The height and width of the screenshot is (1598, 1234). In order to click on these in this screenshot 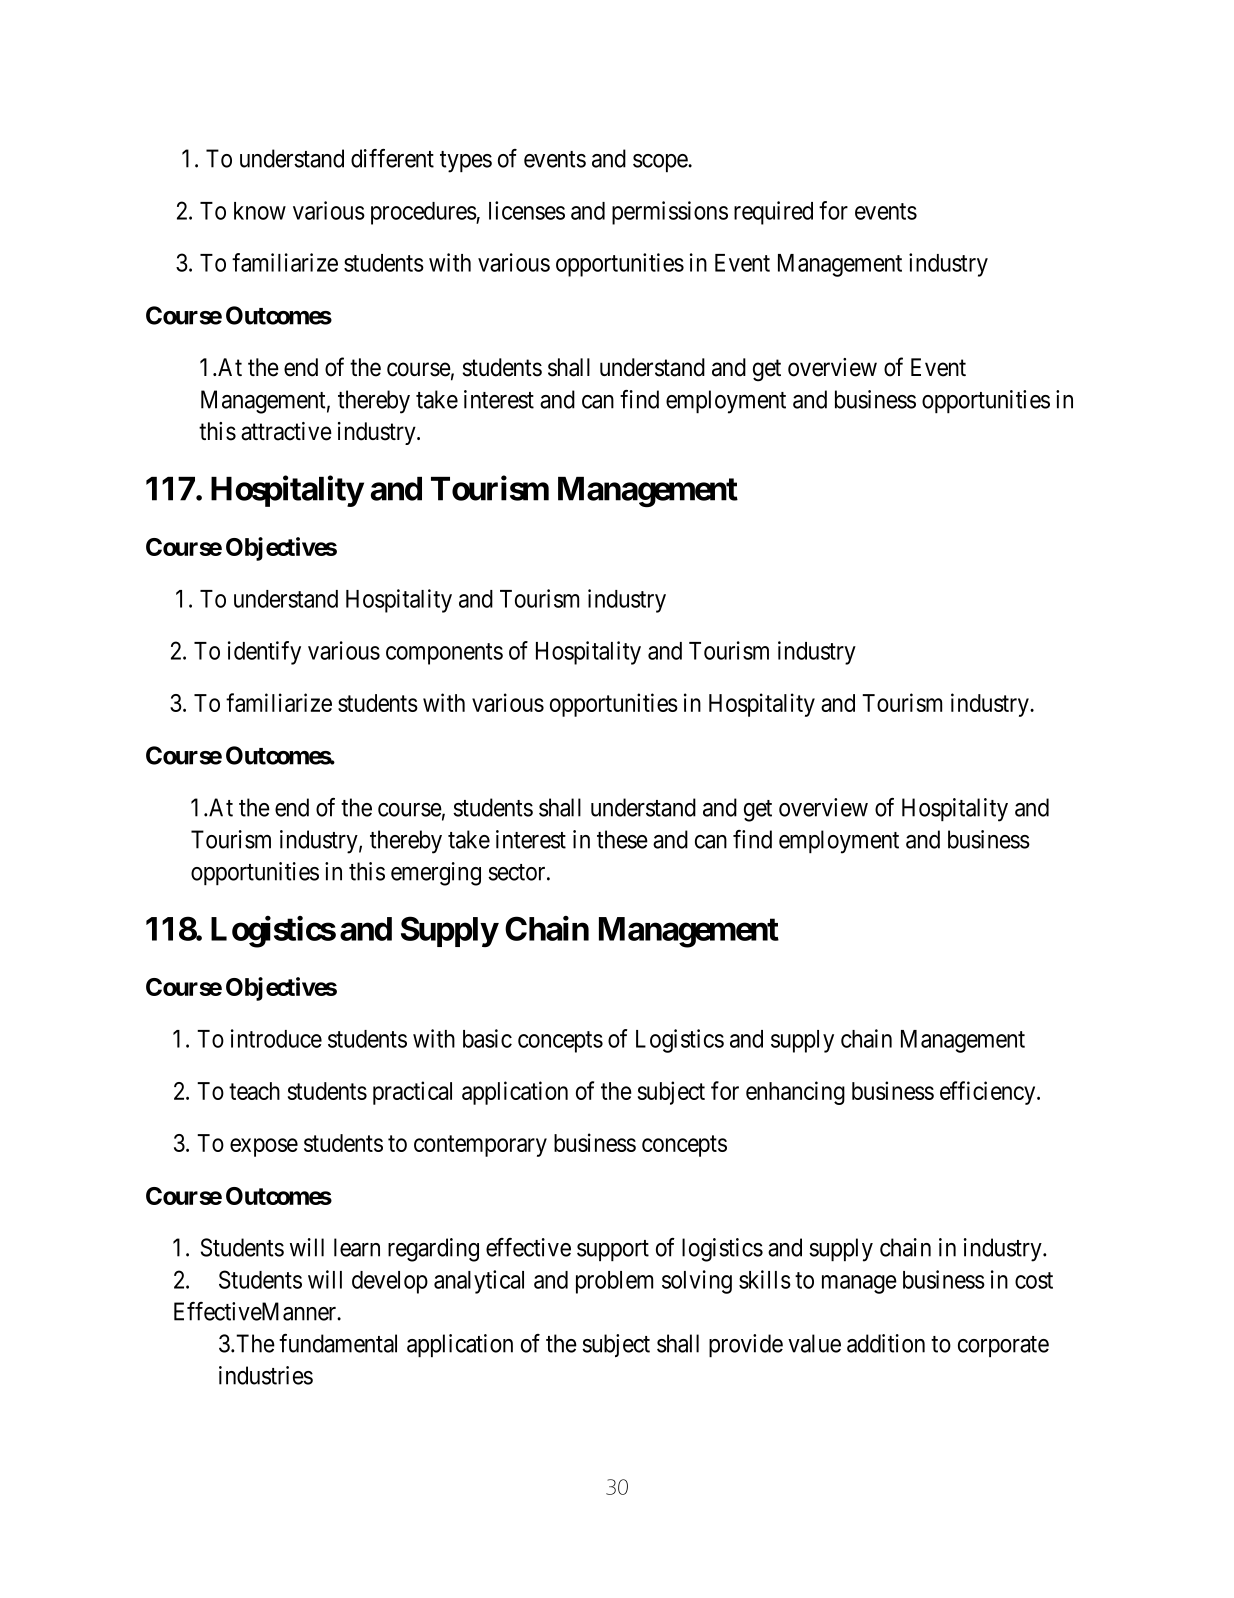, I will do `click(622, 839)`.
